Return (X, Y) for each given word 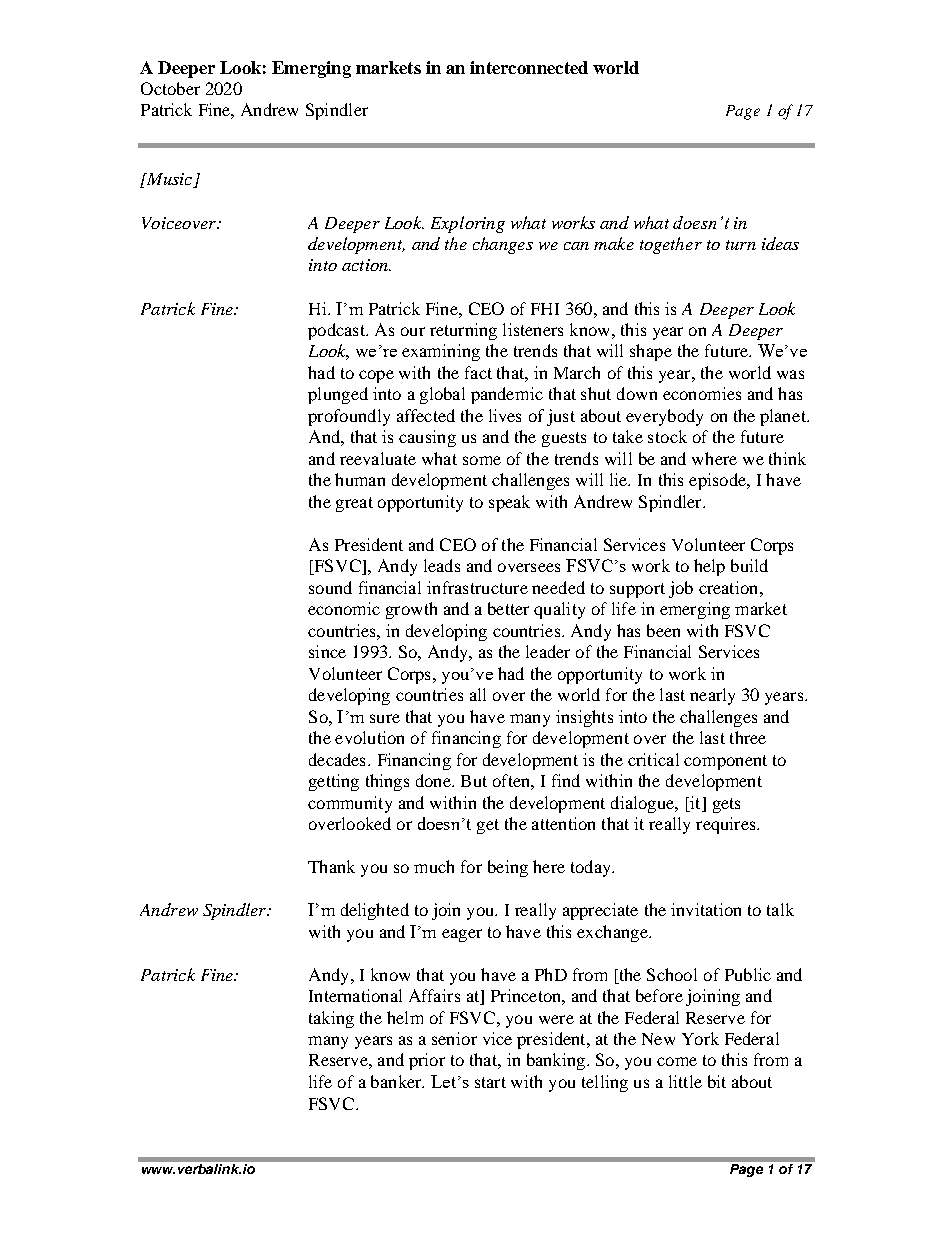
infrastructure (477, 587)
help (709, 567)
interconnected (529, 67)
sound (330, 587)
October (170, 88)
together (671, 245)
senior (454, 1038)
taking (331, 1019)
